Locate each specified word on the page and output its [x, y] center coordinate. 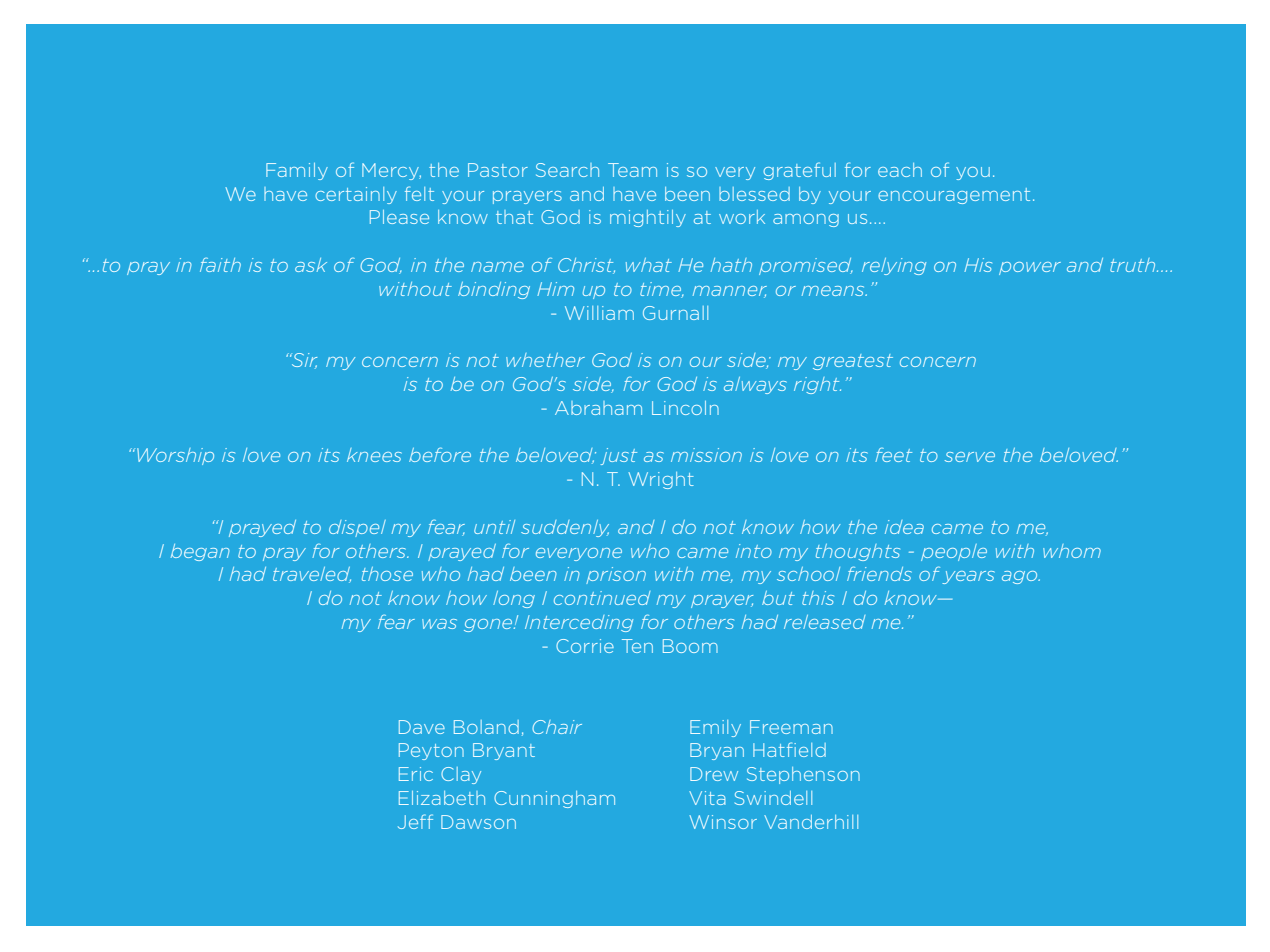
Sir [303, 361]
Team [632, 170]
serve [970, 457]
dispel [357, 528]
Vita [707, 798]
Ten [637, 646]
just [619, 456]
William [599, 313]
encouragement [954, 196]
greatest [853, 362]
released [824, 622]
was [439, 624]
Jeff [415, 821]
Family [297, 171]
